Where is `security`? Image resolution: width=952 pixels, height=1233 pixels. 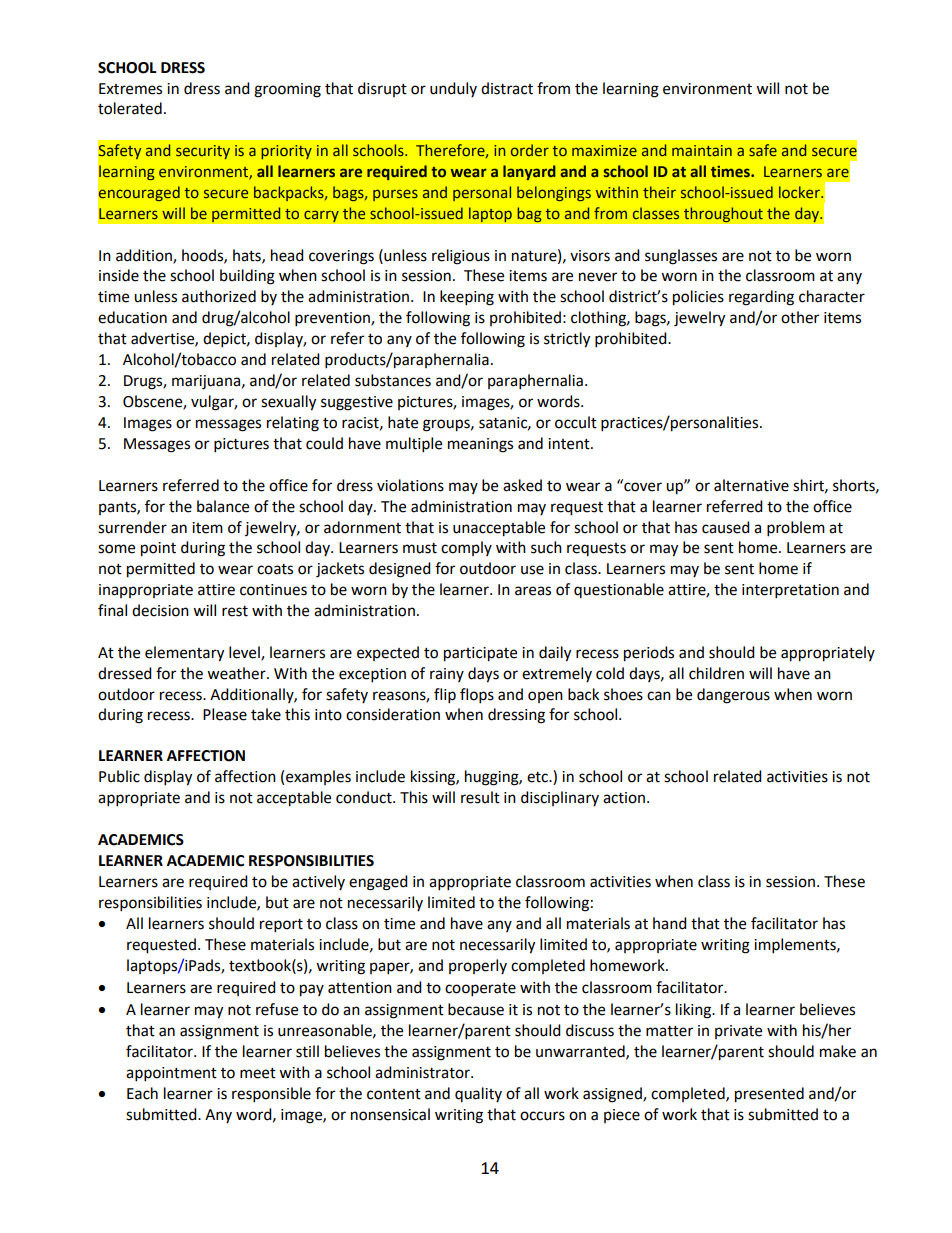
security is located at coordinates (203, 152).
